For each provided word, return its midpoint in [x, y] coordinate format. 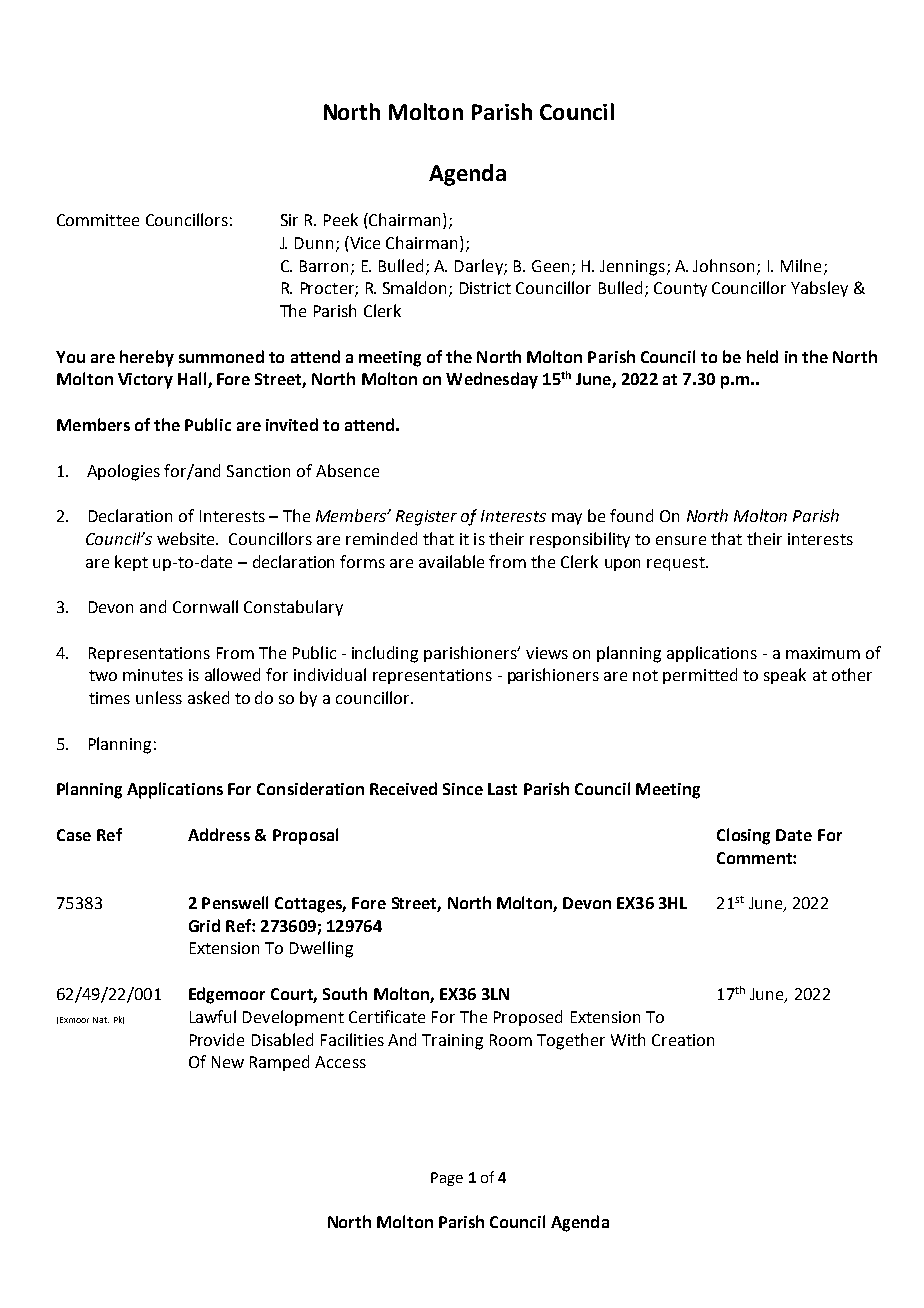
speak [785, 676]
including [385, 654]
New [228, 1062]
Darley [480, 267]
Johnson [723, 265]
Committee [98, 220]
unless [159, 697]
